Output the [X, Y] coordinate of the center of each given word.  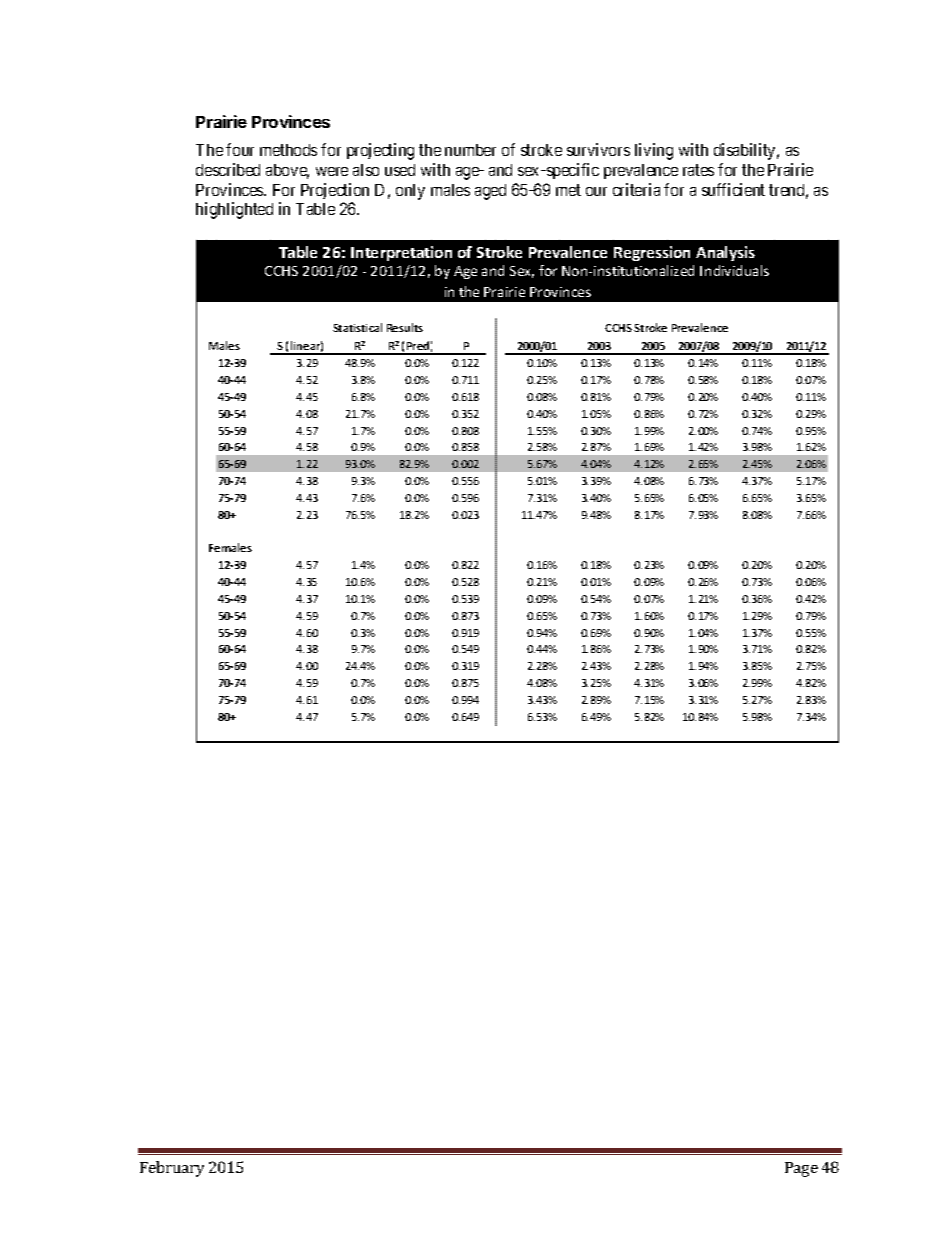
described [228, 169]
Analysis [725, 253]
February [172, 1169]
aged [490, 192]
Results [405, 327]
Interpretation [401, 253]
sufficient [733, 189]
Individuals [734, 270]
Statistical [357, 327]
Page [801, 1169]
